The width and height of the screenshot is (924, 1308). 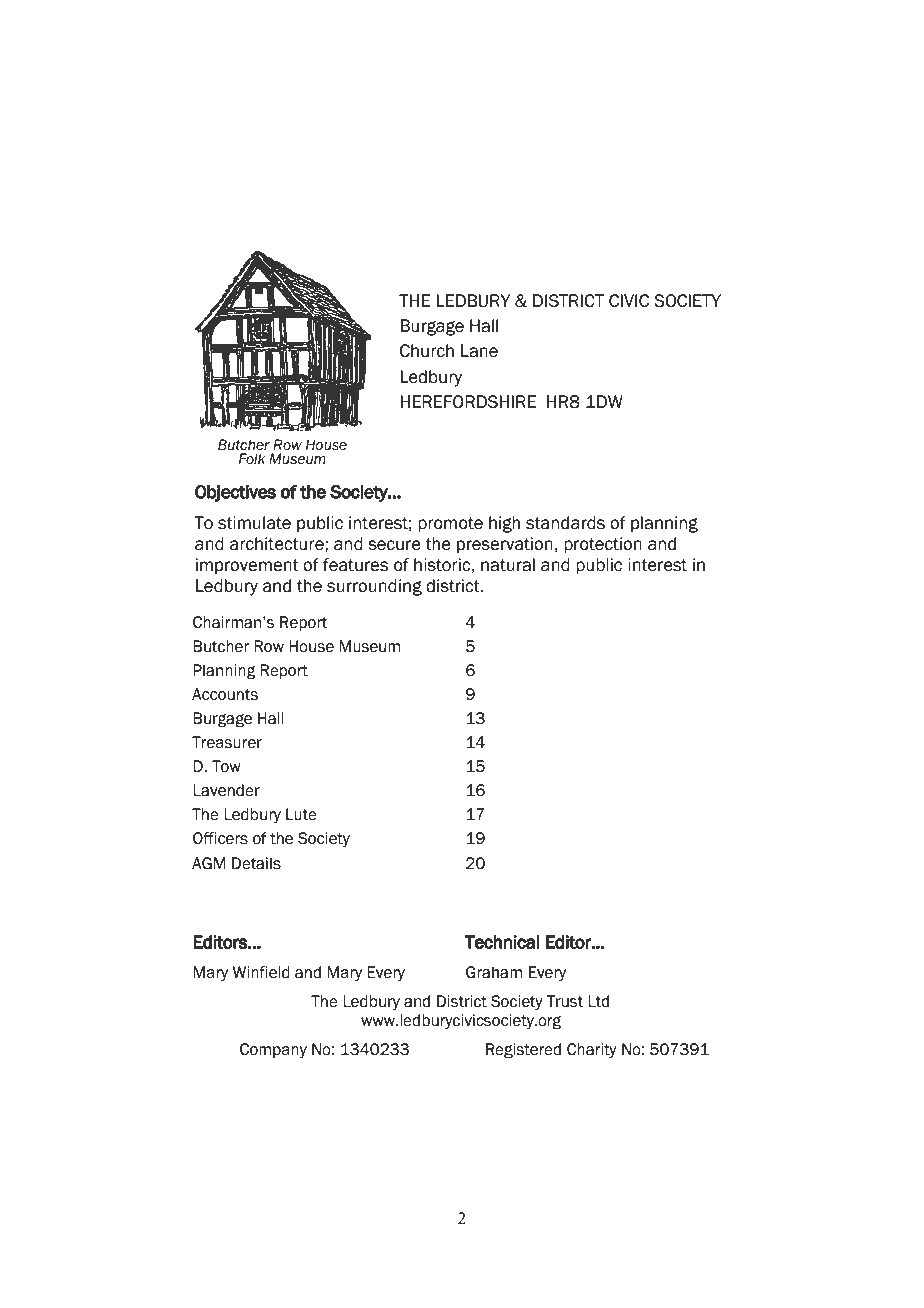 I want to click on Trust, so click(x=564, y=1001).
